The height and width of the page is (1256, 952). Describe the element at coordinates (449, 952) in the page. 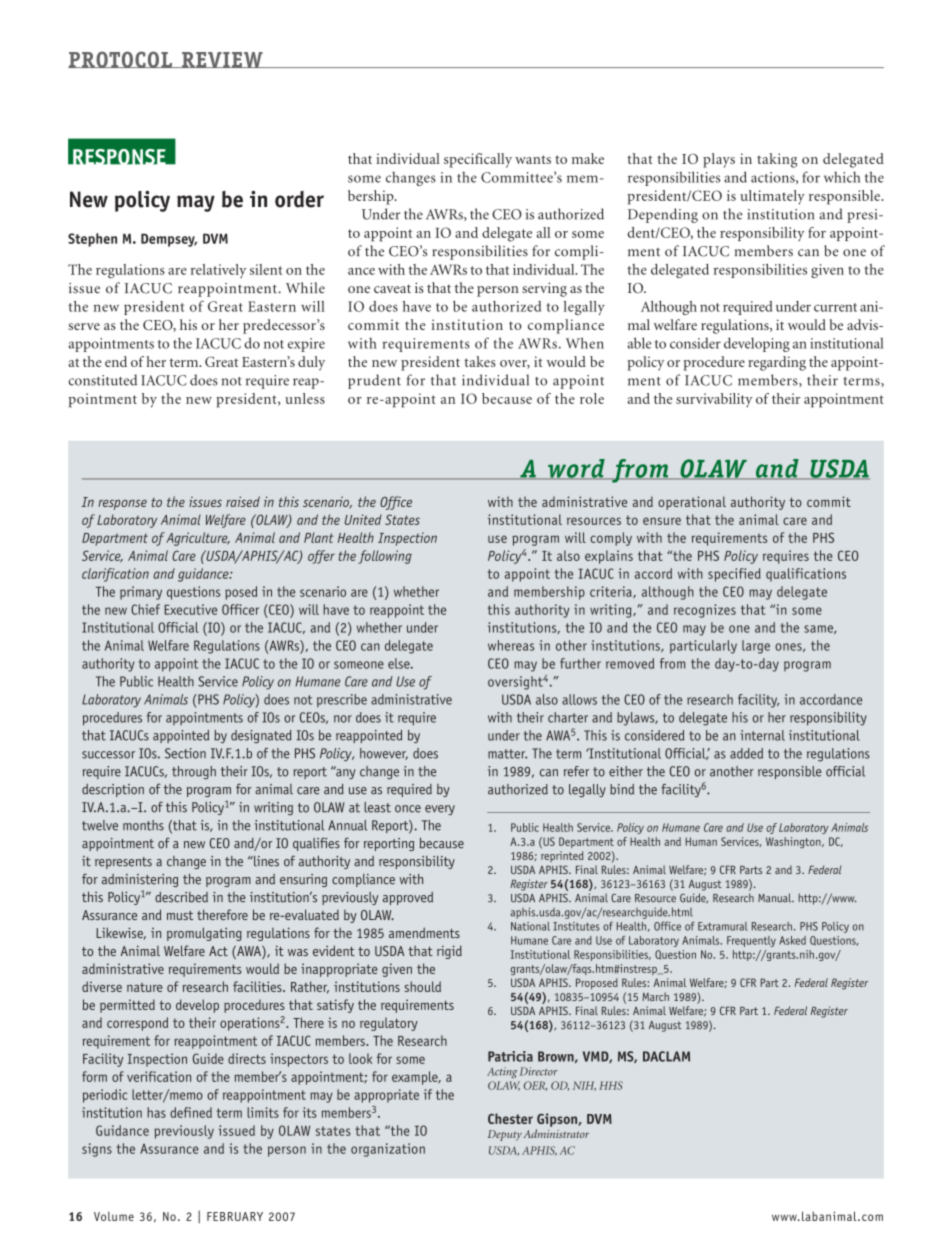

I see `rigid` at that location.
